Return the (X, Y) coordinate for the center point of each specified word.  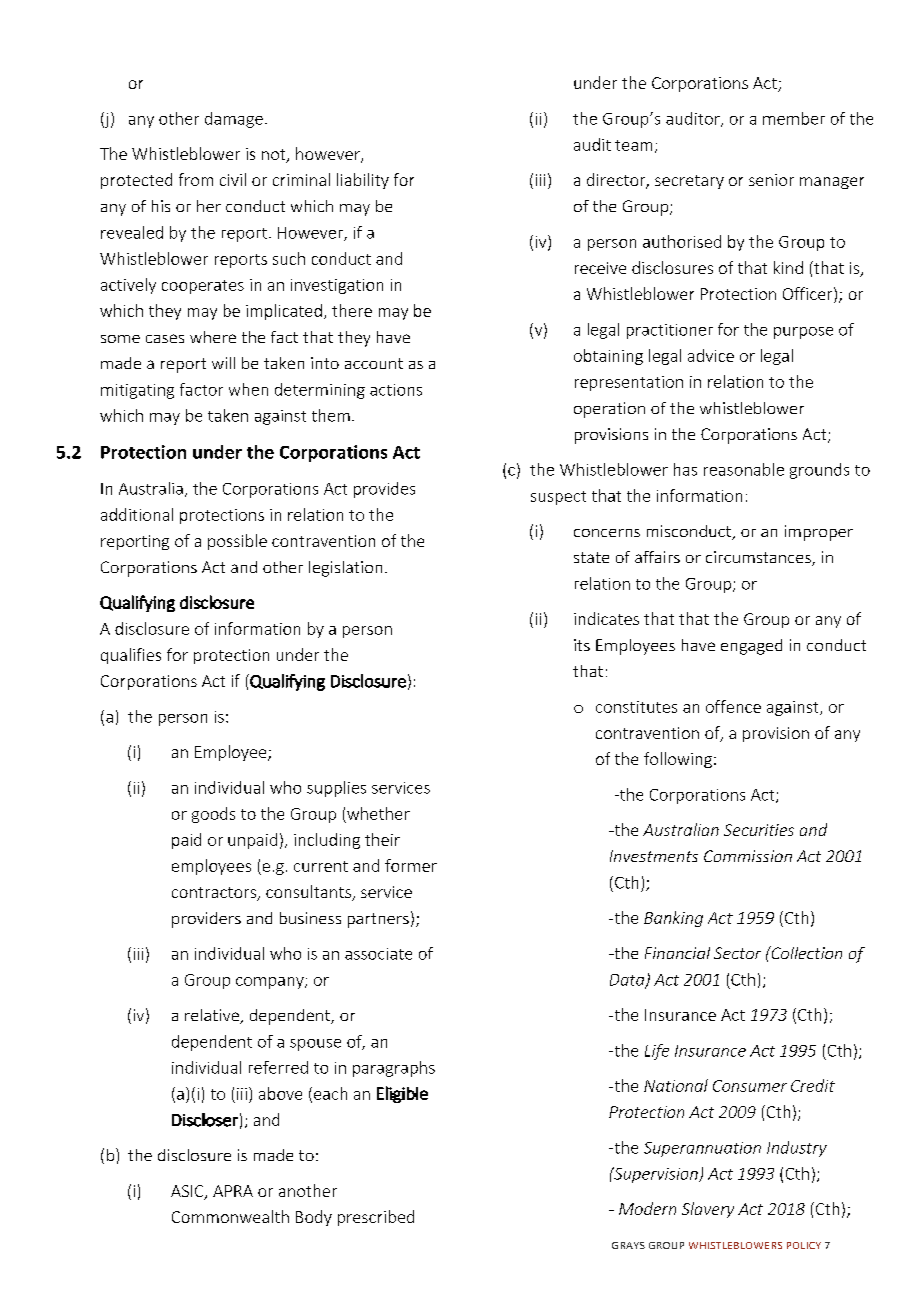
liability (363, 181)
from (196, 179)
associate (378, 954)
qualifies (131, 656)
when (248, 389)
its (582, 645)
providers (206, 920)
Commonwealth (230, 1216)
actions (396, 390)
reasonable (744, 469)
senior (771, 180)
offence (733, 706)
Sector (737, 953)
